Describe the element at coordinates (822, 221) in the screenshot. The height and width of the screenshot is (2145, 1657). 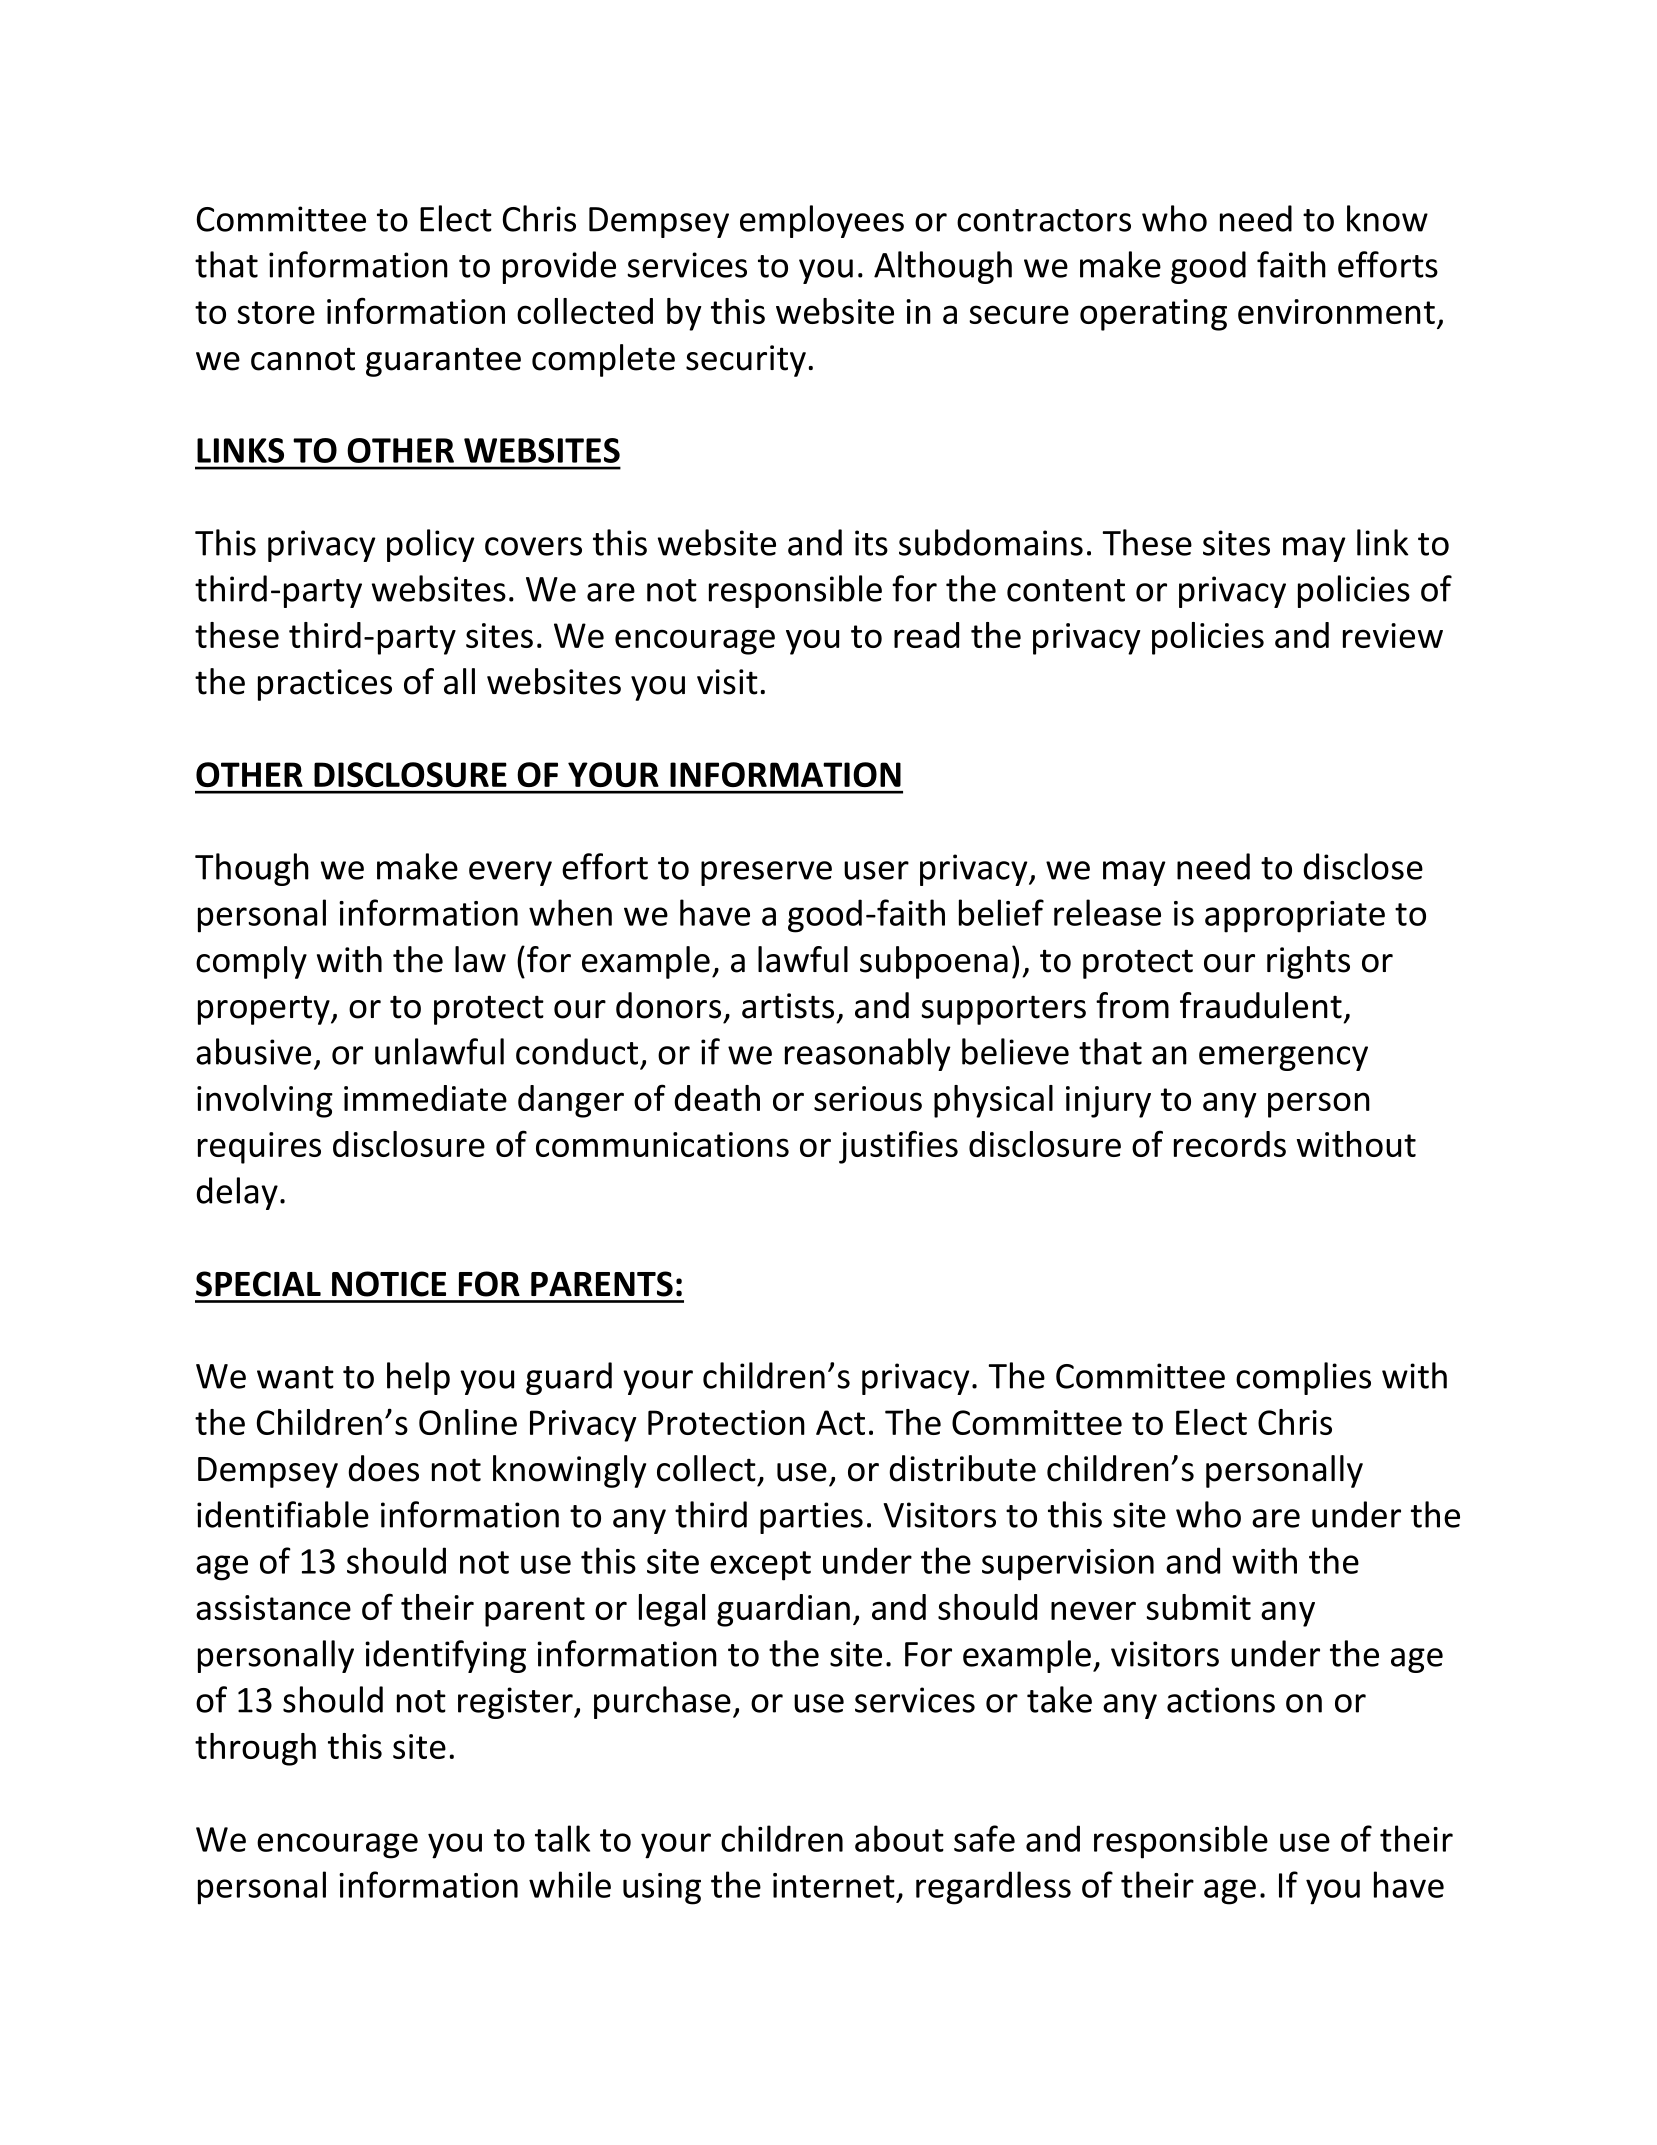
I see `employees` at that location.
